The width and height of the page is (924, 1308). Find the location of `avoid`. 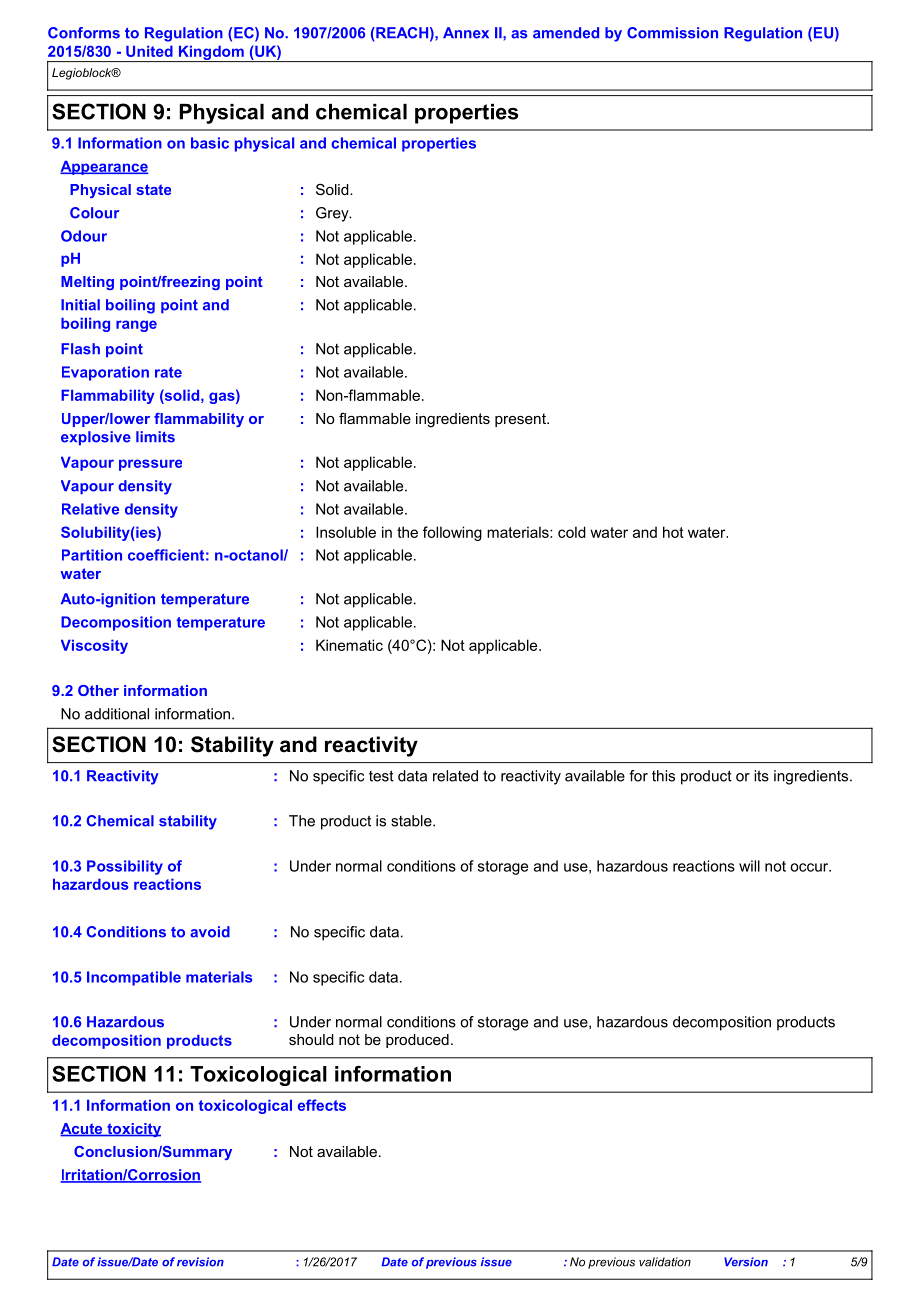

avoid is located at coordinates (210, 932).
